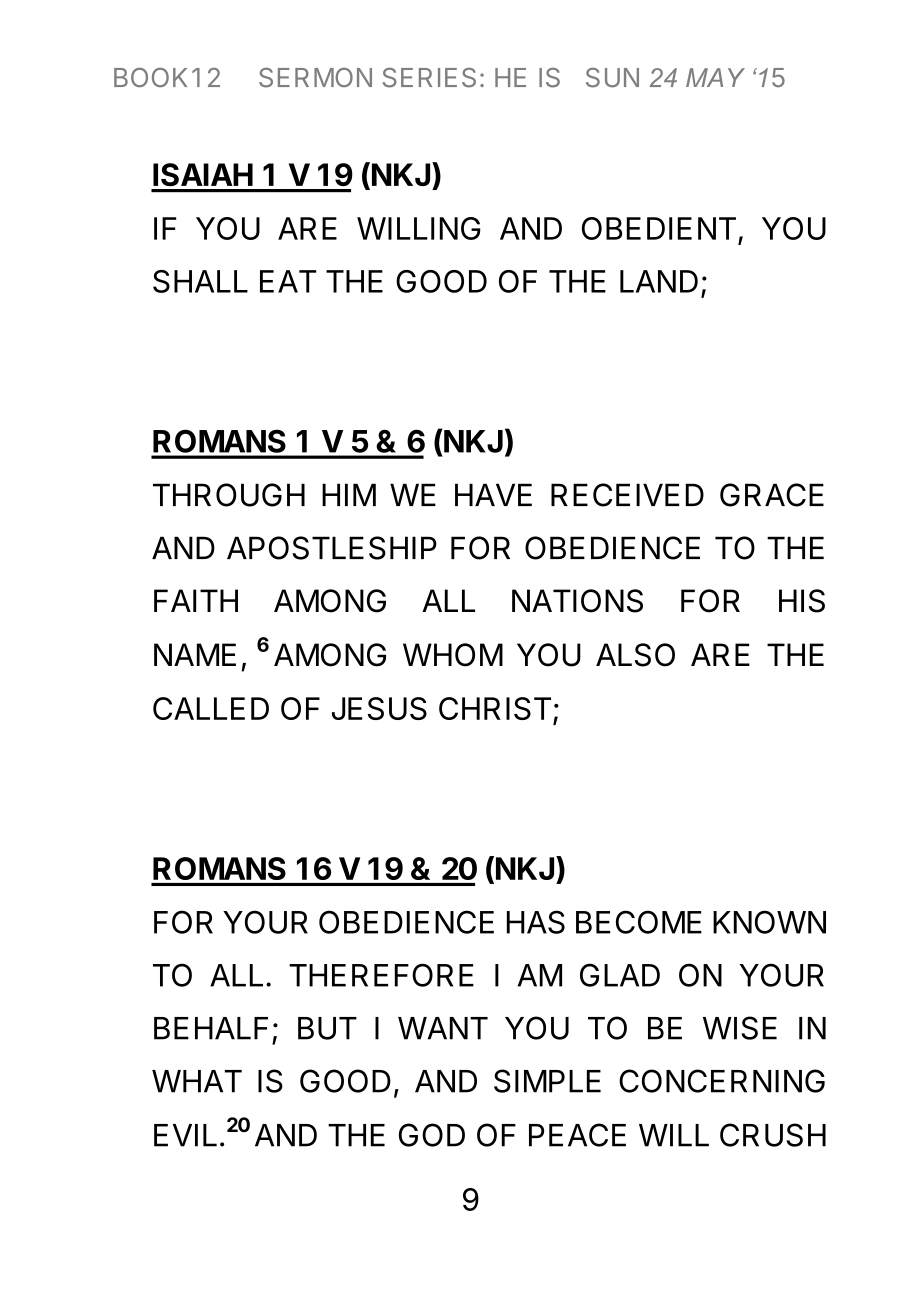 Image resolution: width=924 pixels, height=1313 pixels. I want to click on WHAT, so click(197, 1081).
